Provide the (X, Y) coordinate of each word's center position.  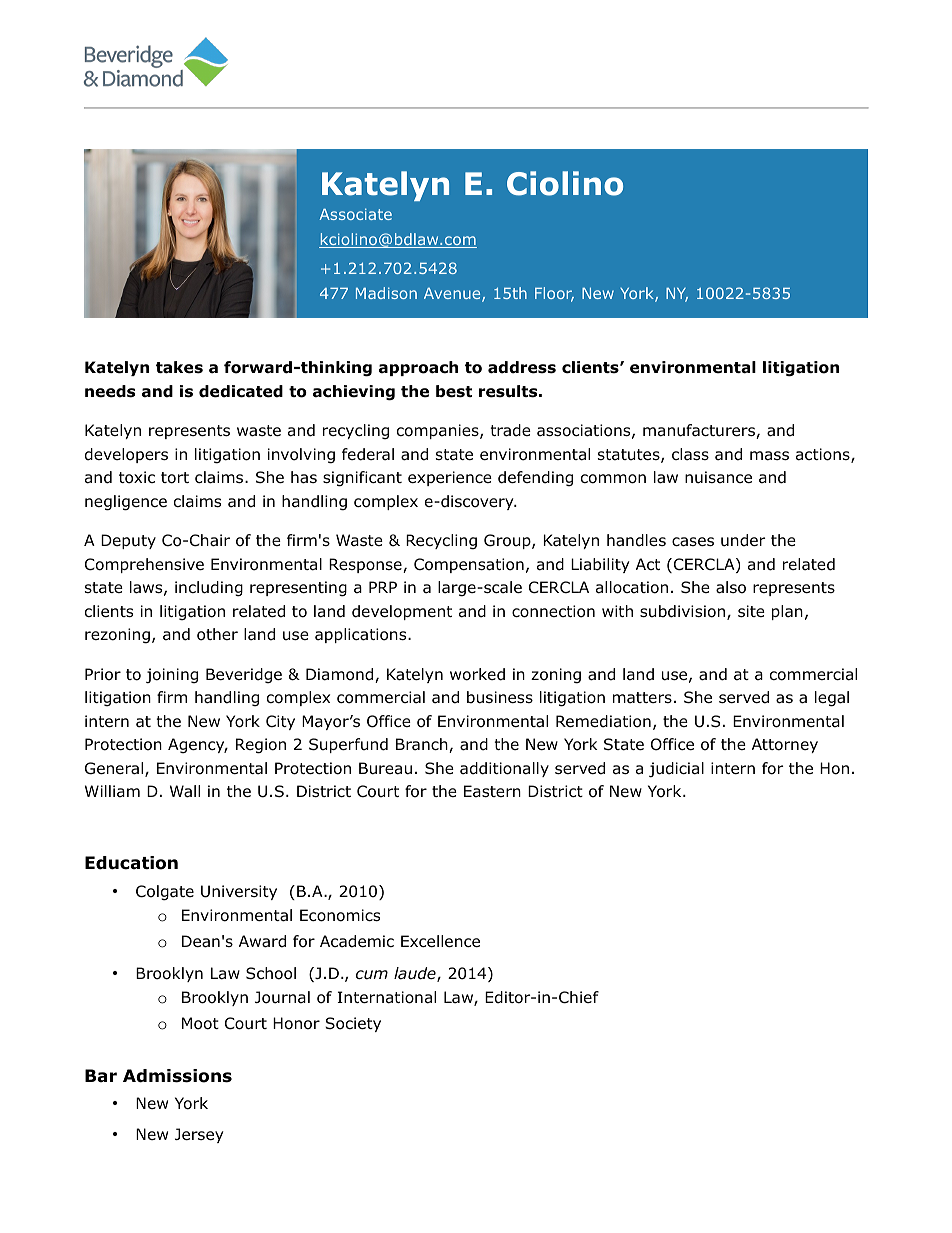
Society (353, 1024)
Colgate (165, 893)
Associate (355, 214)
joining (172, 675)
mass (769, 456)
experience (450, 478)
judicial (676, 769)
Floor (554, 294)
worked (477, 674)
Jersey (199, 1135)
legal (832, 699)
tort (175, 478)
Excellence (440, 941)
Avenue (453, 295)
